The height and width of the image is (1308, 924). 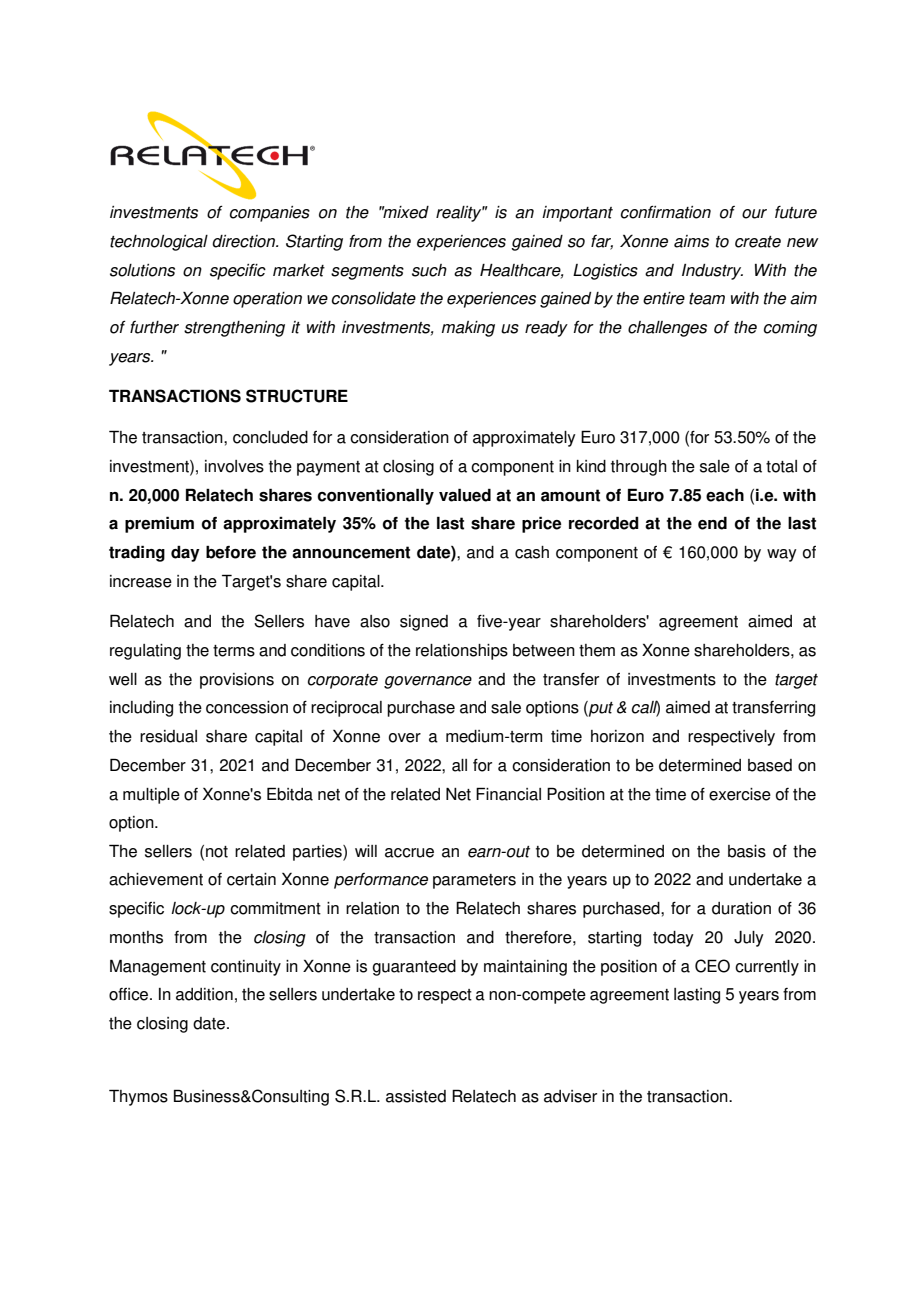 What do you see at coordinates (424, 623) in the image?
I see `signed` at bounding box center [424, 623].
